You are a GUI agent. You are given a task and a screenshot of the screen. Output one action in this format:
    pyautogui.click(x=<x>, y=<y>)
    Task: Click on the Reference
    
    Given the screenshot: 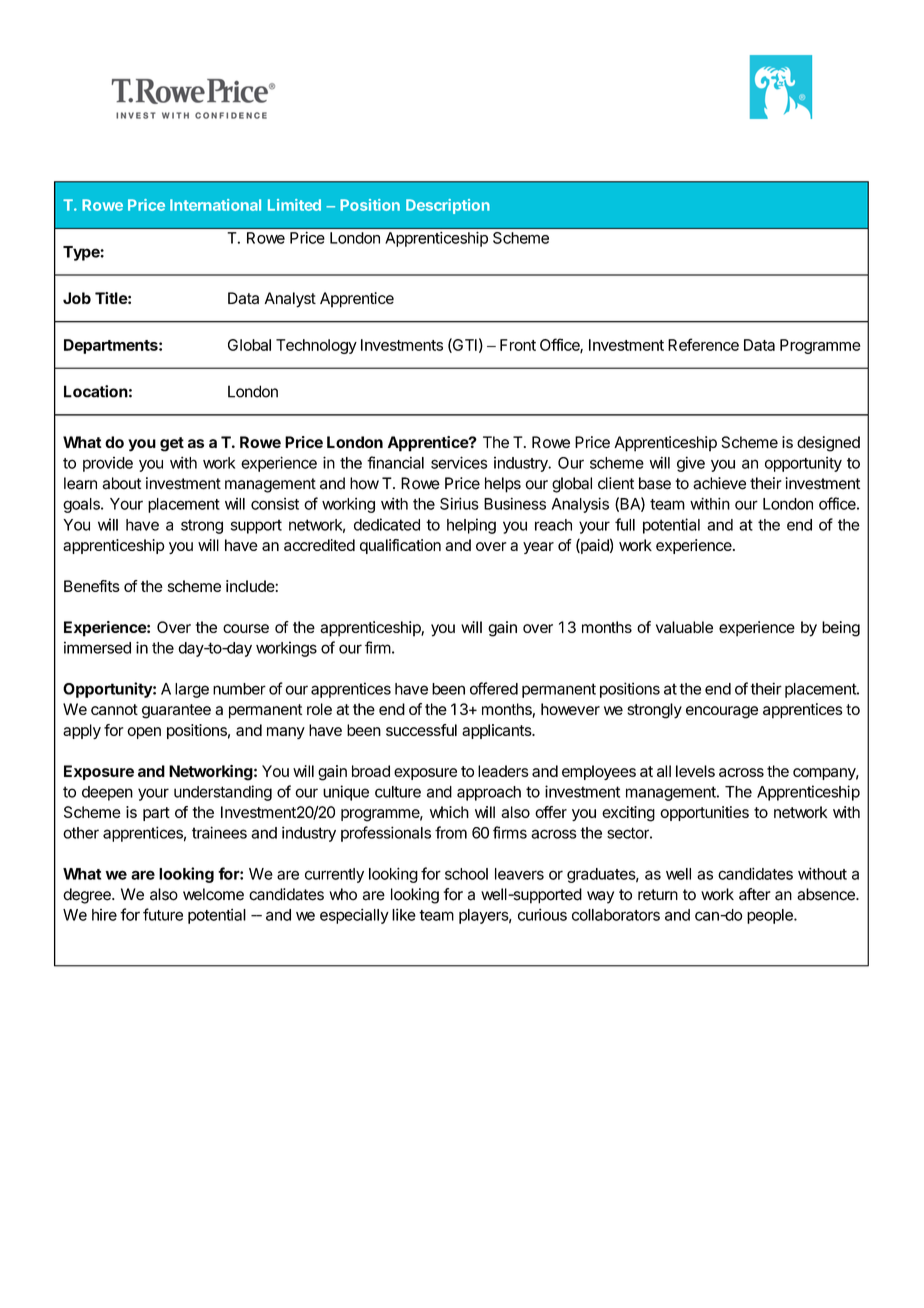 What is the action you would take?
    pyautogui.click(x=703, y=344)
